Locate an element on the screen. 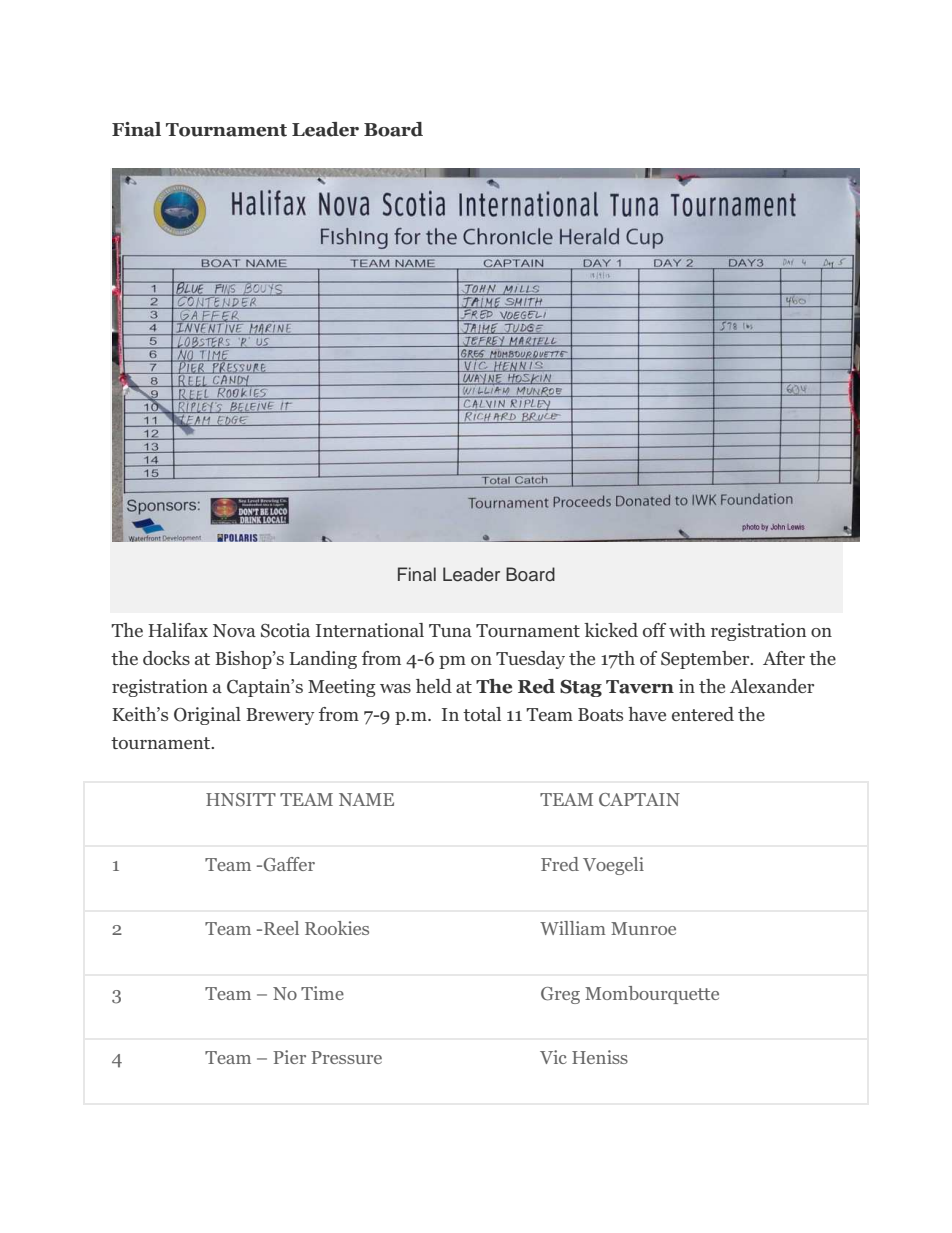 This screenshot has height=1233, width=952. Gaffer is located at coordinates (288, 864).
